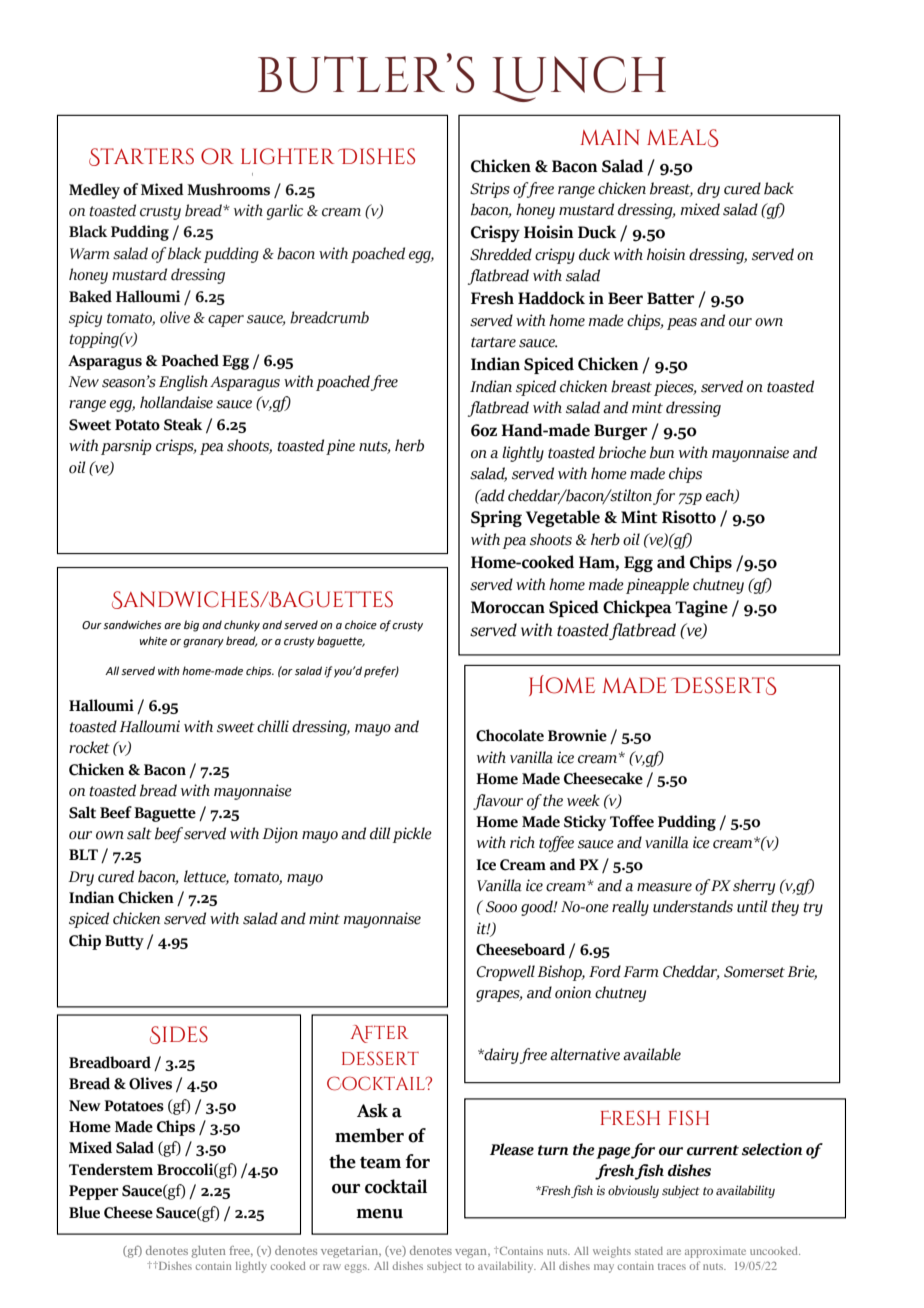 The width and height of the document is (924, 1308). I want to click on Tagine, so click(701, 608).
